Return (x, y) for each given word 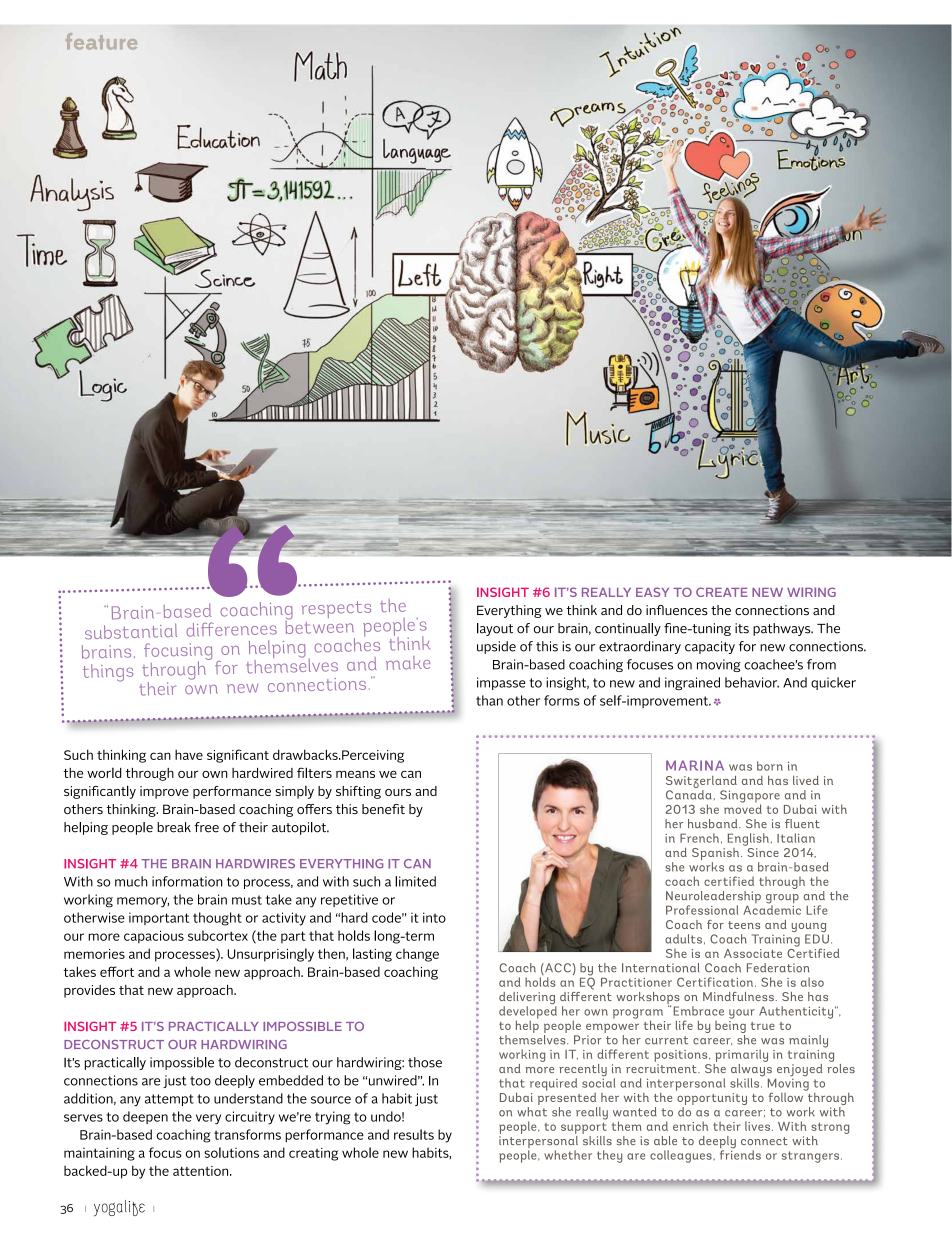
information (187, 881)
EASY (652, 592)
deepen (145, 1117)
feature (101, 41)
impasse (501, 683)
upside (496, 647)
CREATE (722, 592)
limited (415, 881)
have (189, 754)
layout (495, 629)
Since (763, 852)
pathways (783, 629)
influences (677, 610)
